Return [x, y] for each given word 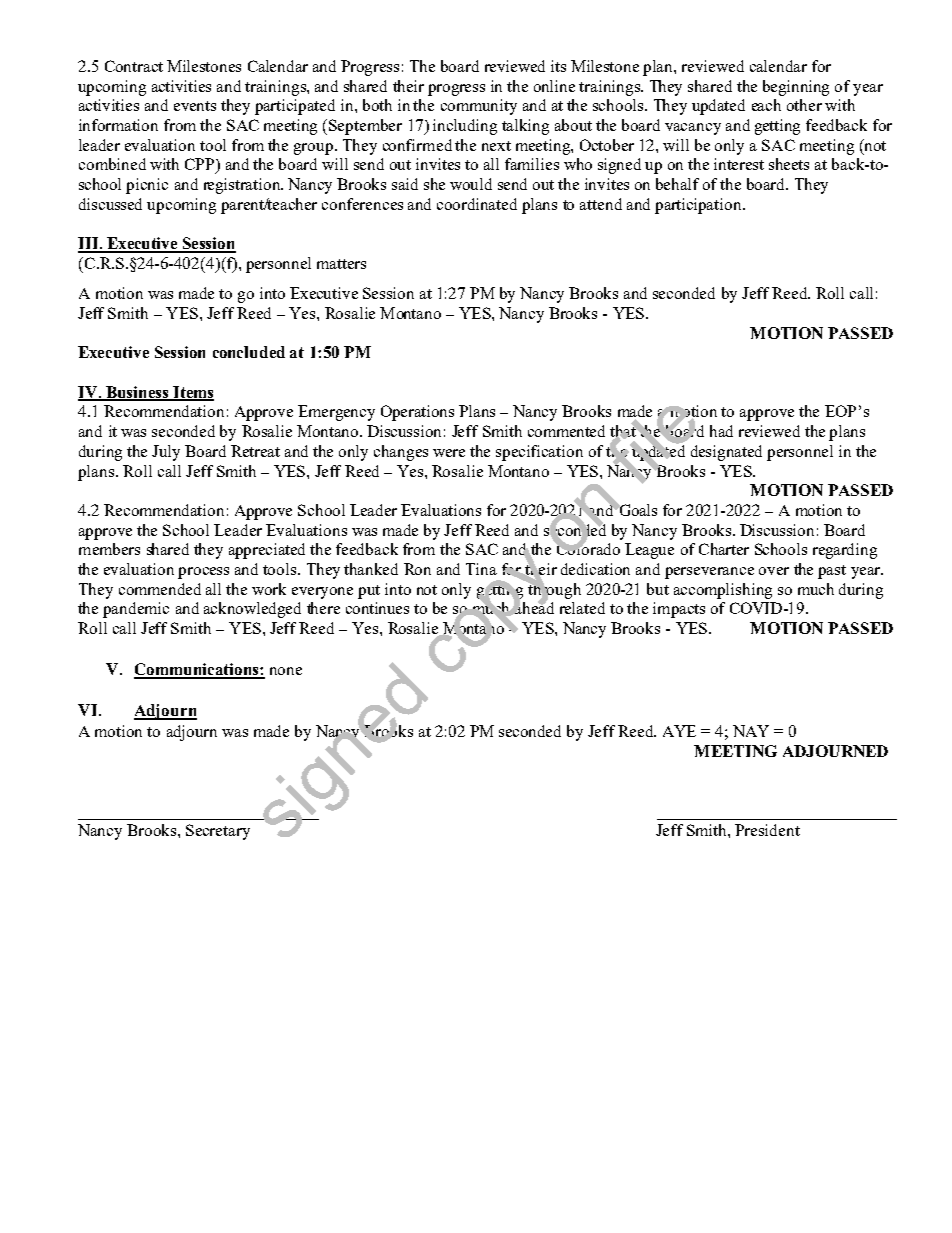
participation [699, 206]
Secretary [218, 832]
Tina [481, 569]
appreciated [267, 551]
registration [243, 186]
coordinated [477, 204]
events [195, 106]
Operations [417, 413]
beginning [796, 88]
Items [192, 393]
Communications [197, 670]
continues [377, 608]
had [721, 431]
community [479, 107]
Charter [724, 549]
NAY [751, 731]
